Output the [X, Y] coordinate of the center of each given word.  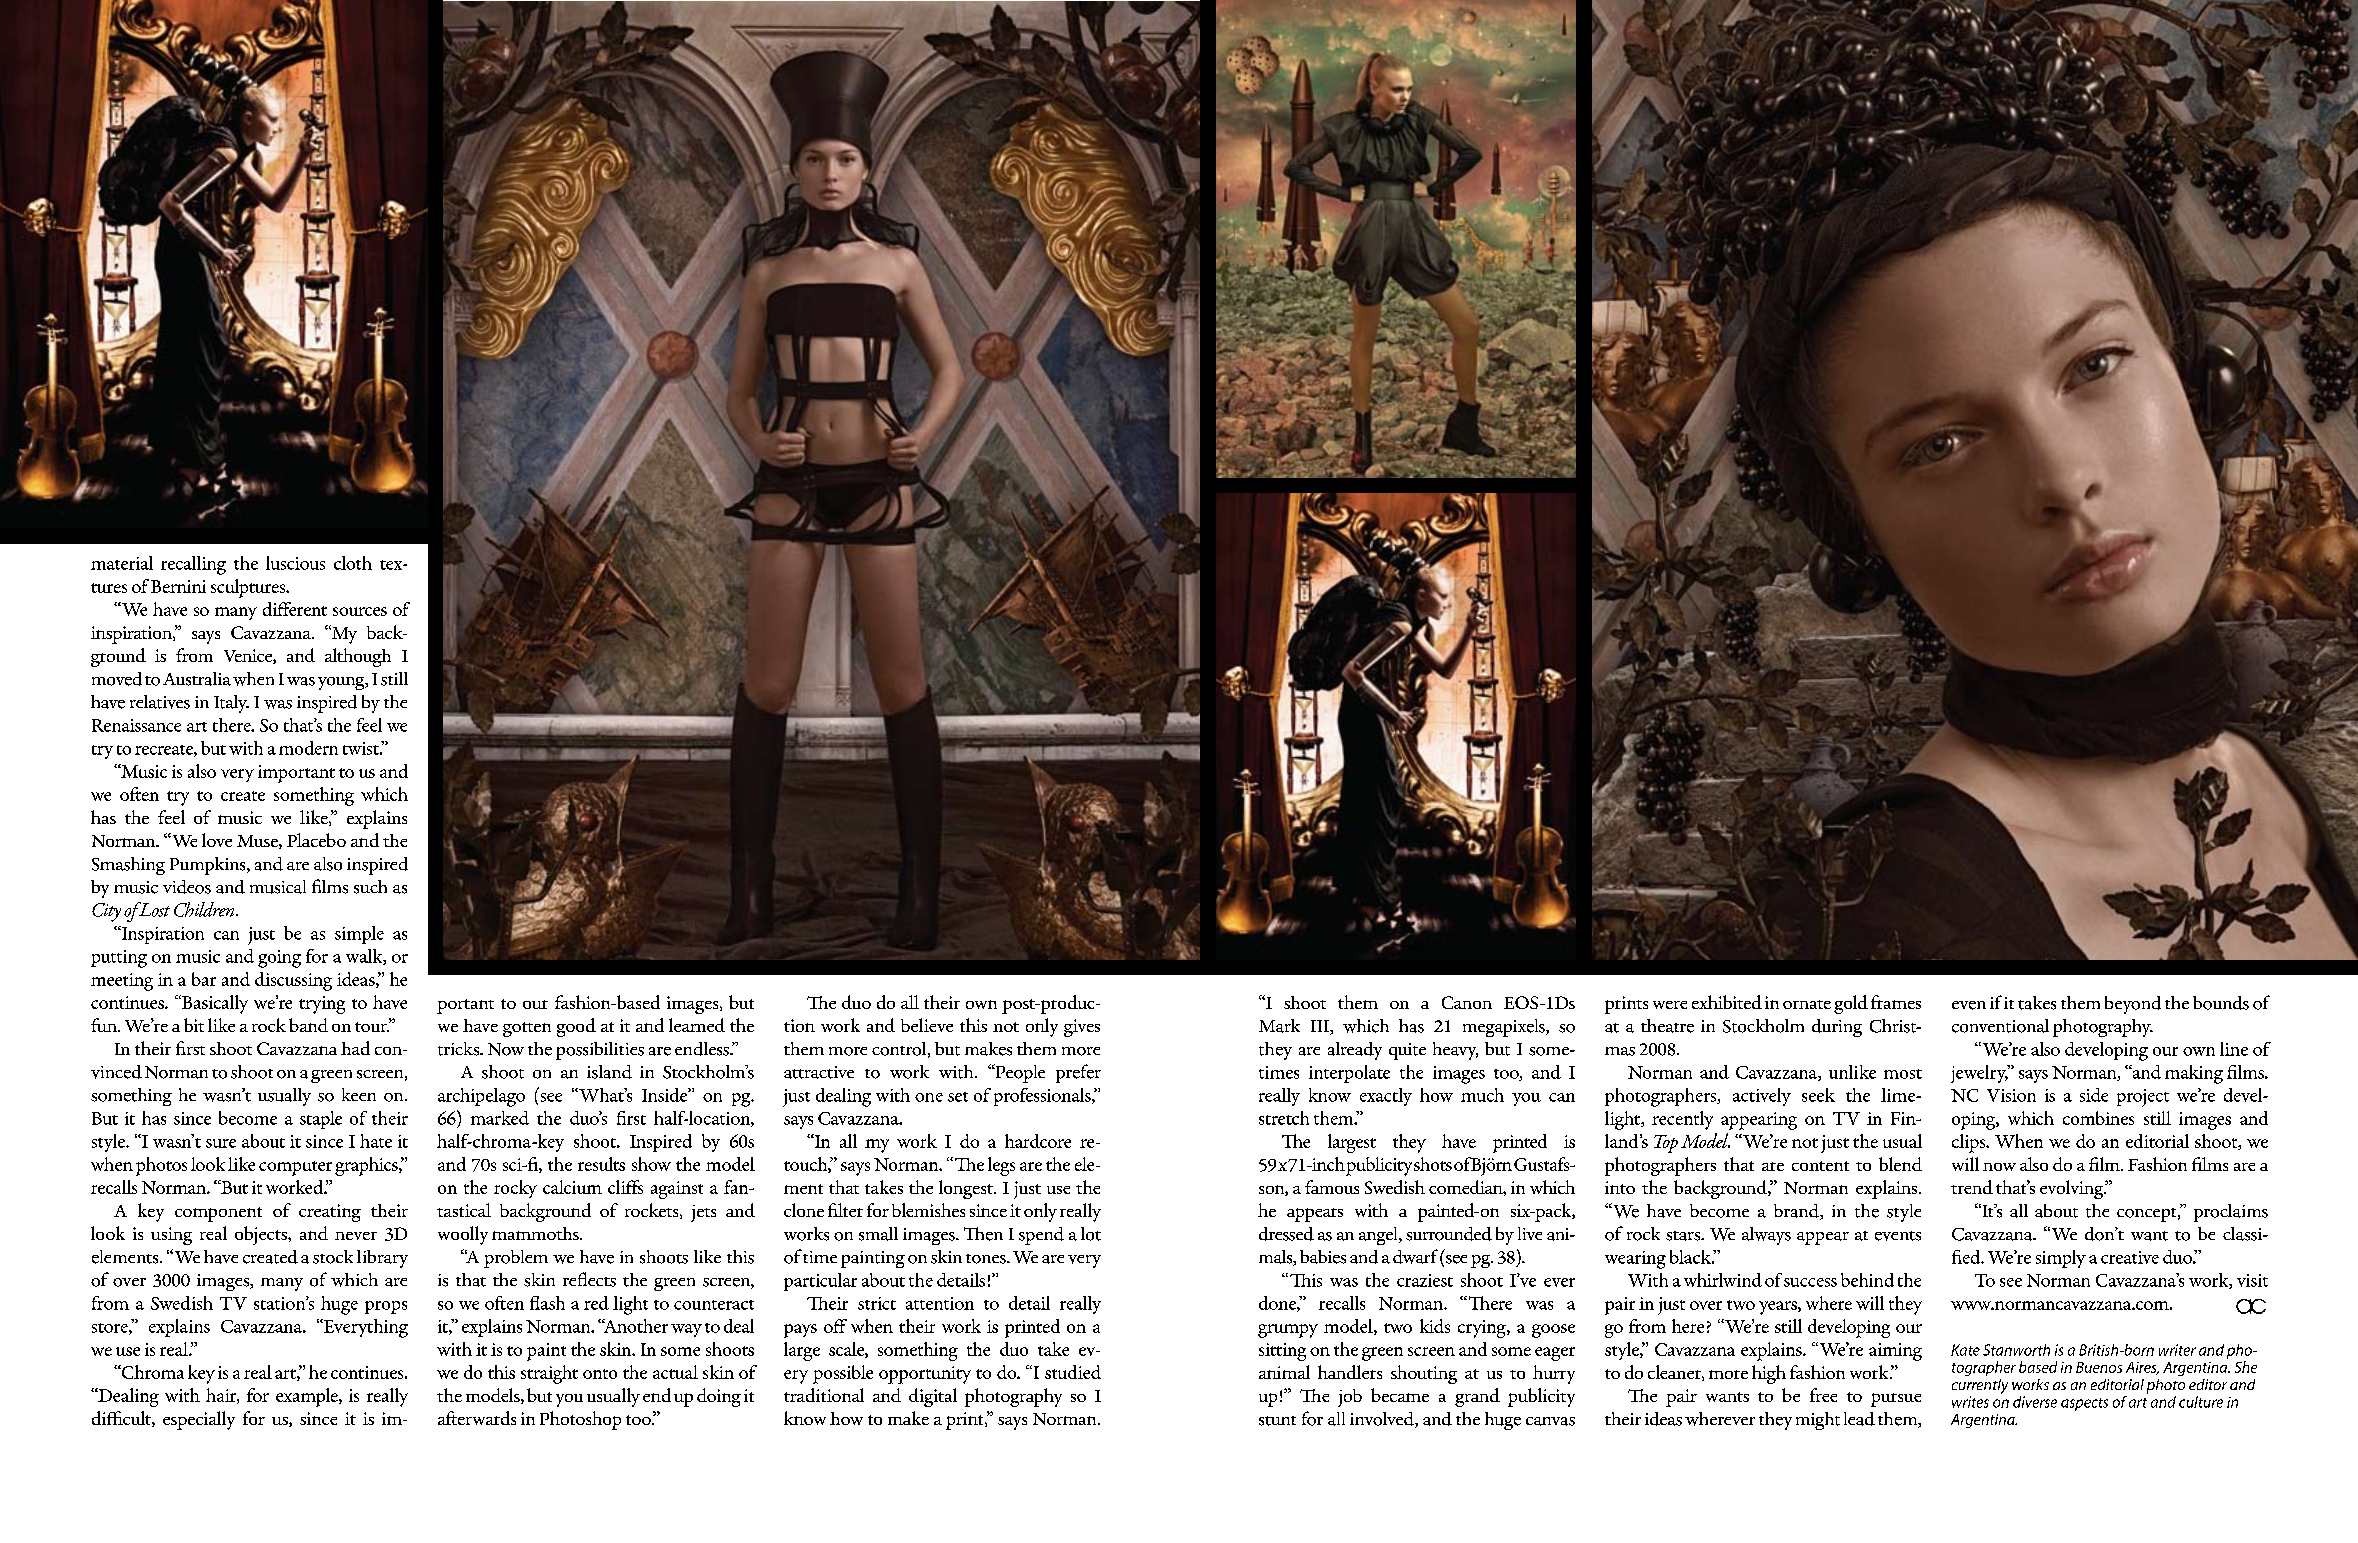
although [358, 657]
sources [360, 611]
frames [1896, 1002]
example [308, 1397]
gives [1082, 1028]
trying [322, 1005]
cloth [353, 563]
